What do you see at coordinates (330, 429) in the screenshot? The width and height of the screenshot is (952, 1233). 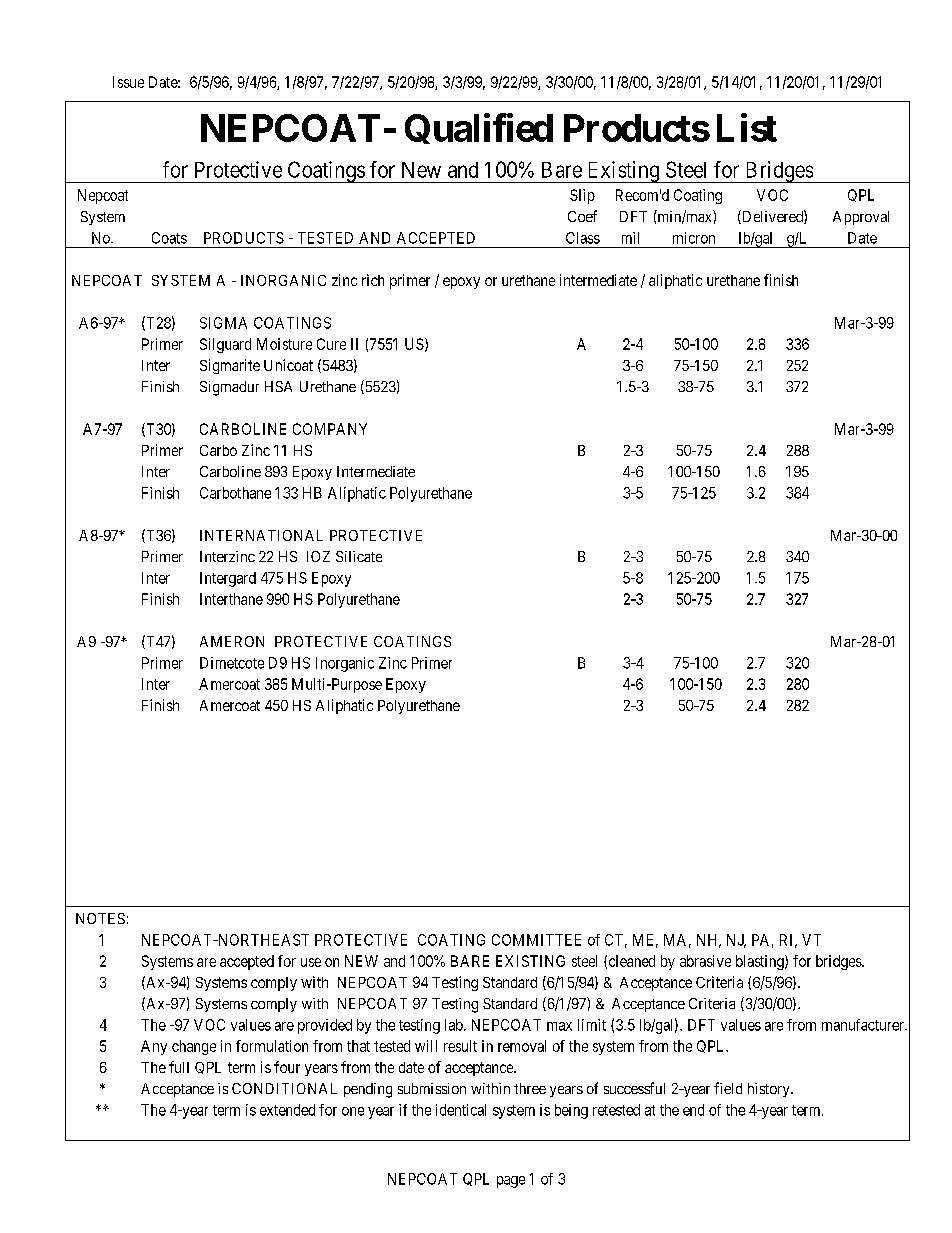 I see `COMPANY` at bounding box center [330, 429].
